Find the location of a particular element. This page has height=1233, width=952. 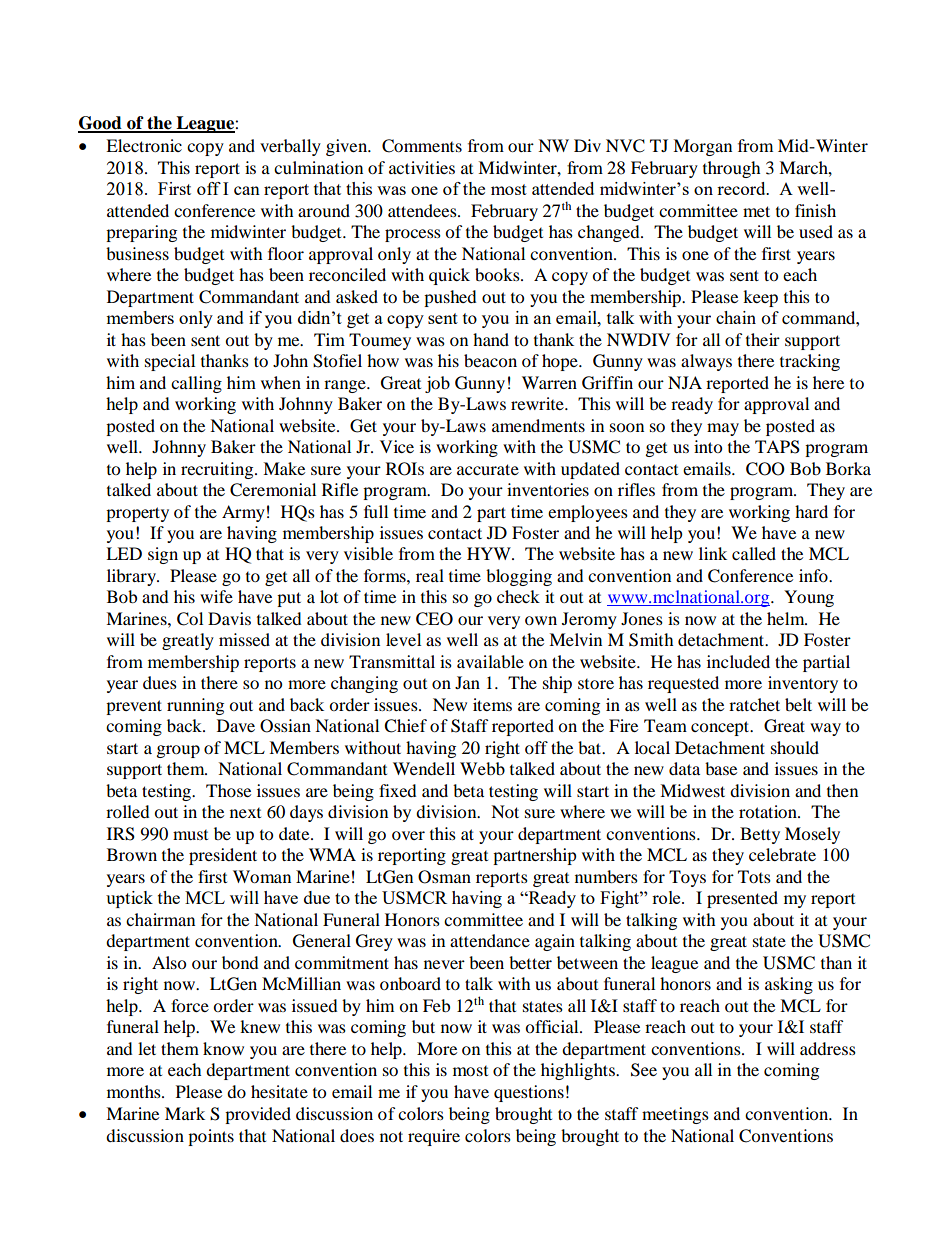

through is located at coordinates (732, 169).
